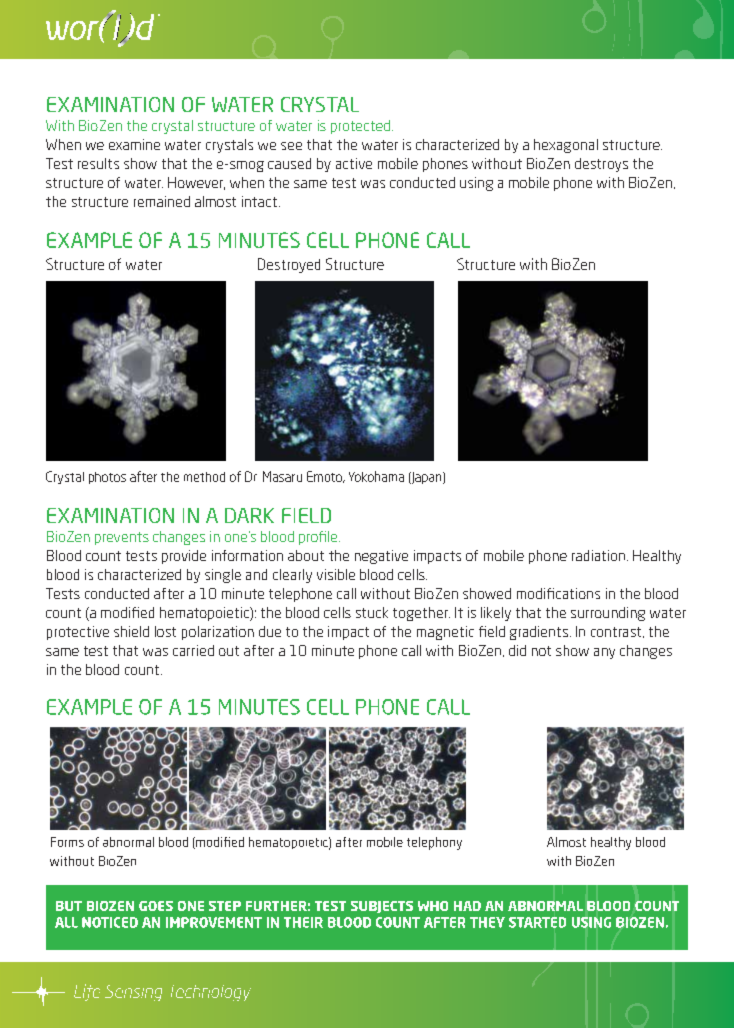 This screenshot has height=1028, width=734. Describe the element at coordinates (319, 538) in the screenshot. I see `profile` at that location.
